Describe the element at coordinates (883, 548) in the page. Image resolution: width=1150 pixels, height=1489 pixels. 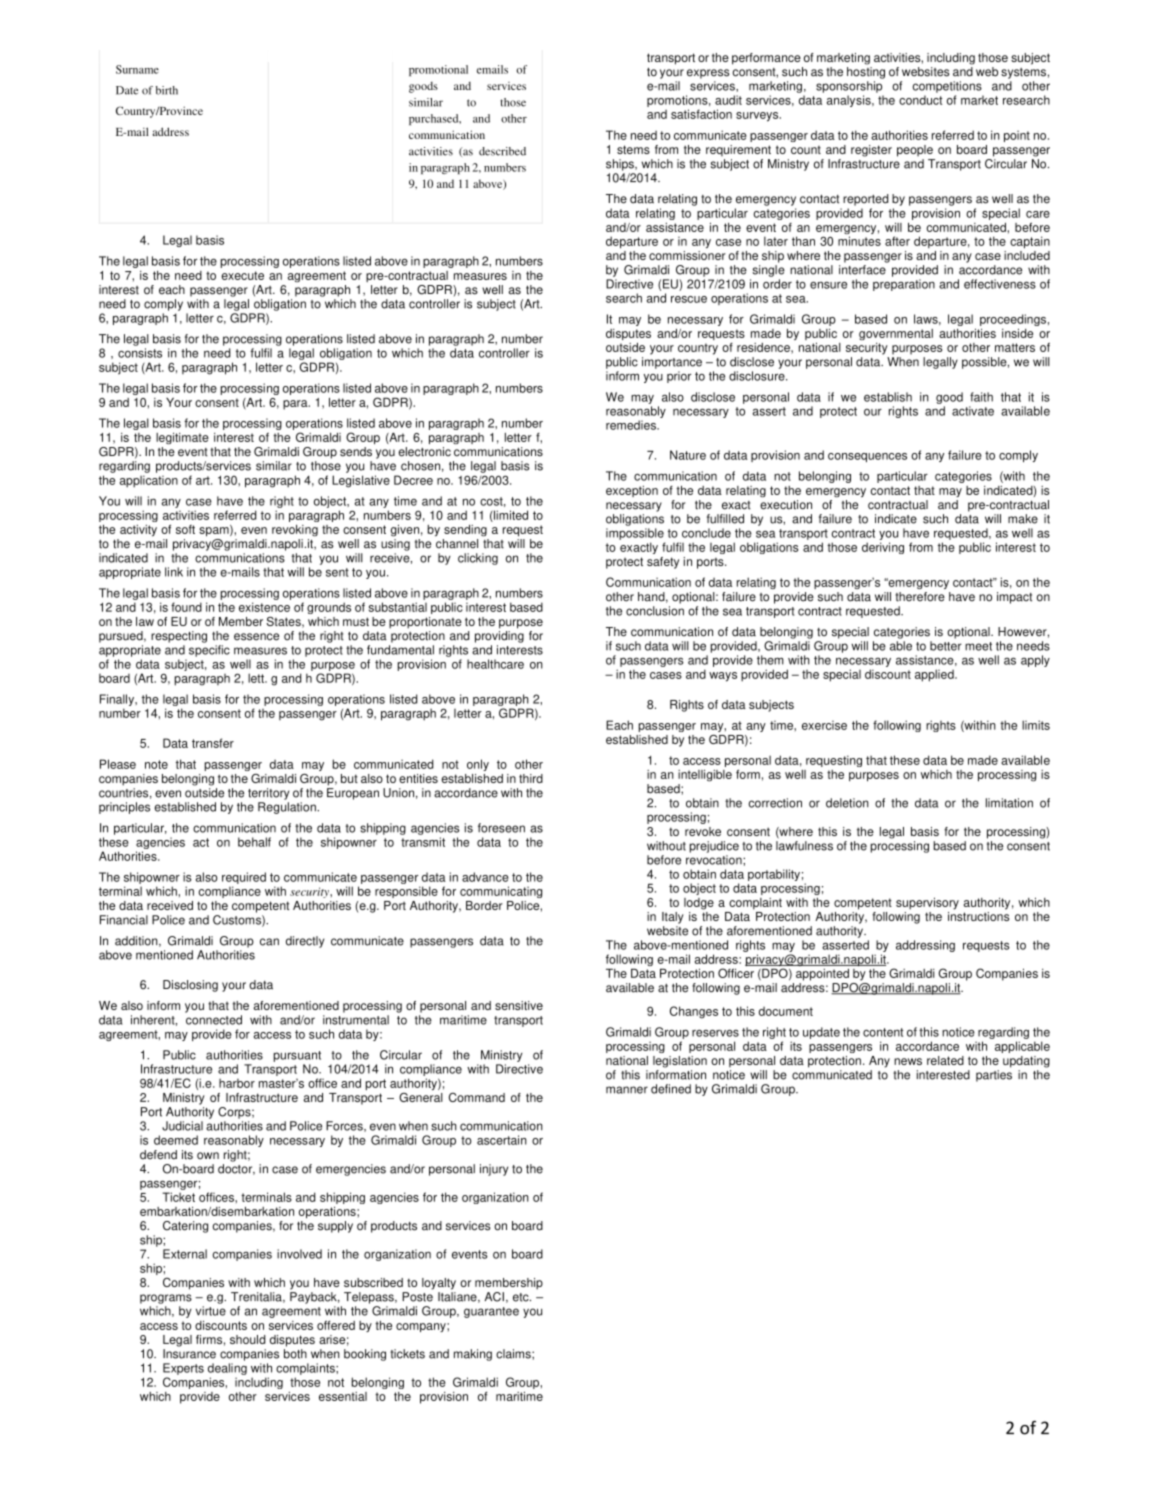
I see `deriving` at that location.
